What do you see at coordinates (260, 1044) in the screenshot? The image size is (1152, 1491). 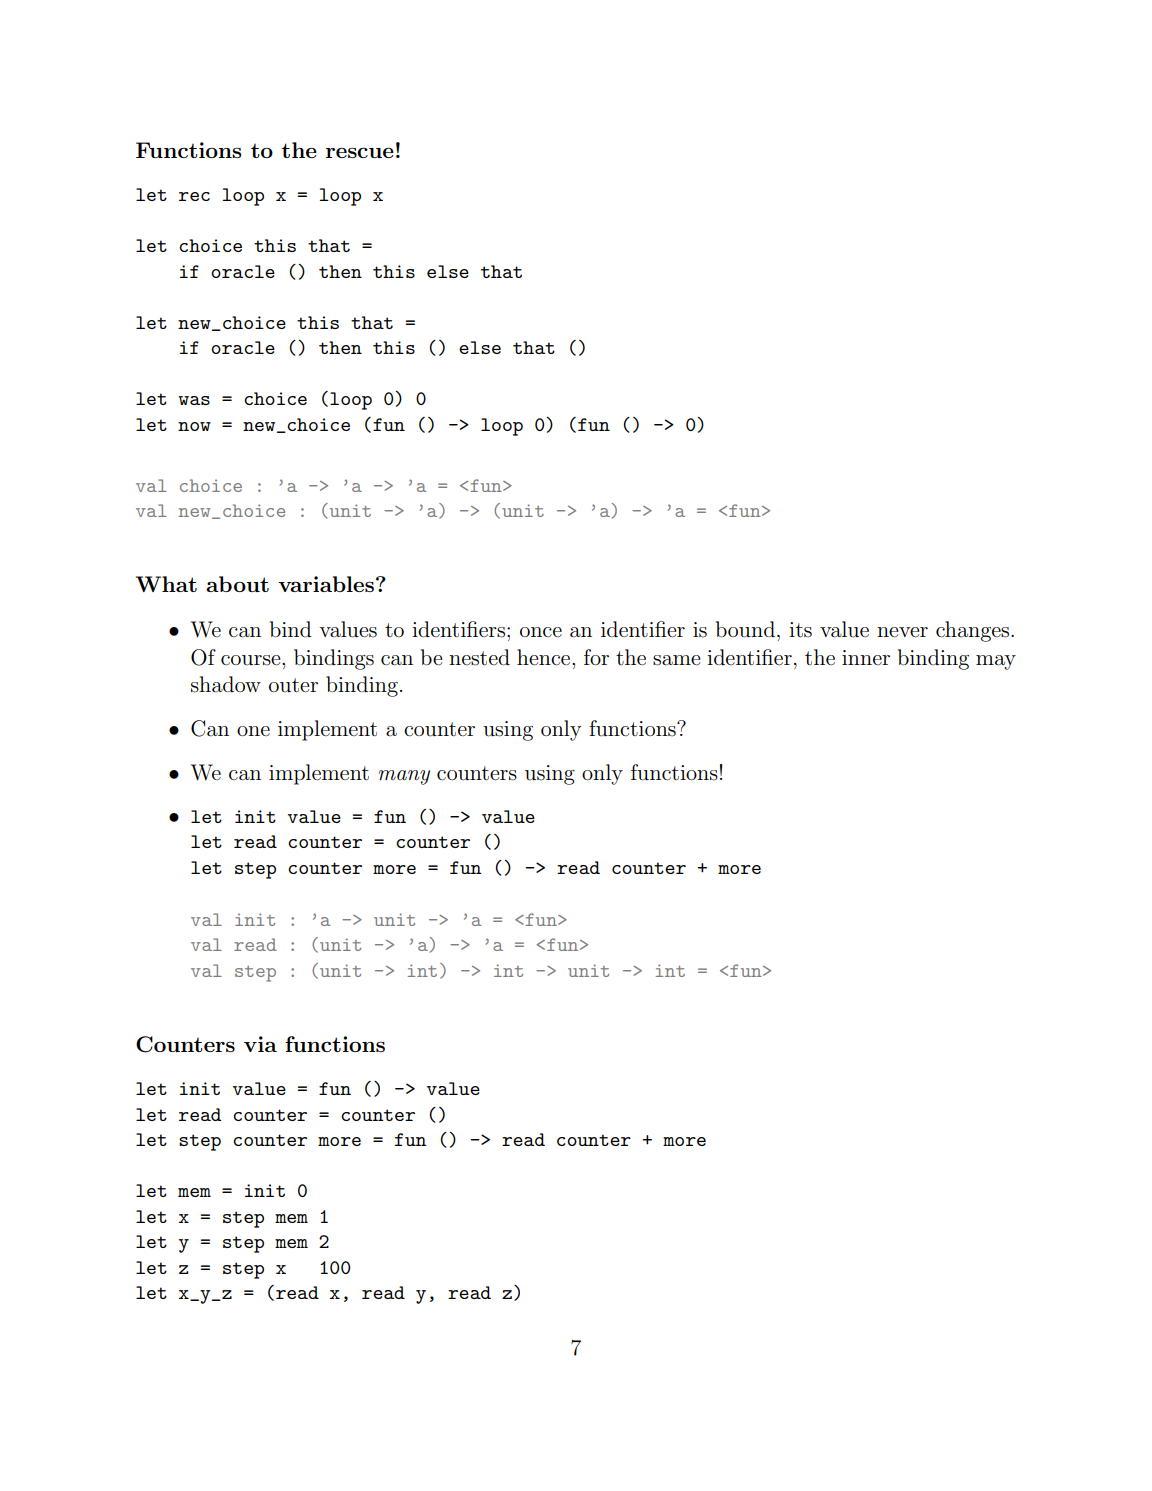 I see `via` at bounding box center [260, 1044].
